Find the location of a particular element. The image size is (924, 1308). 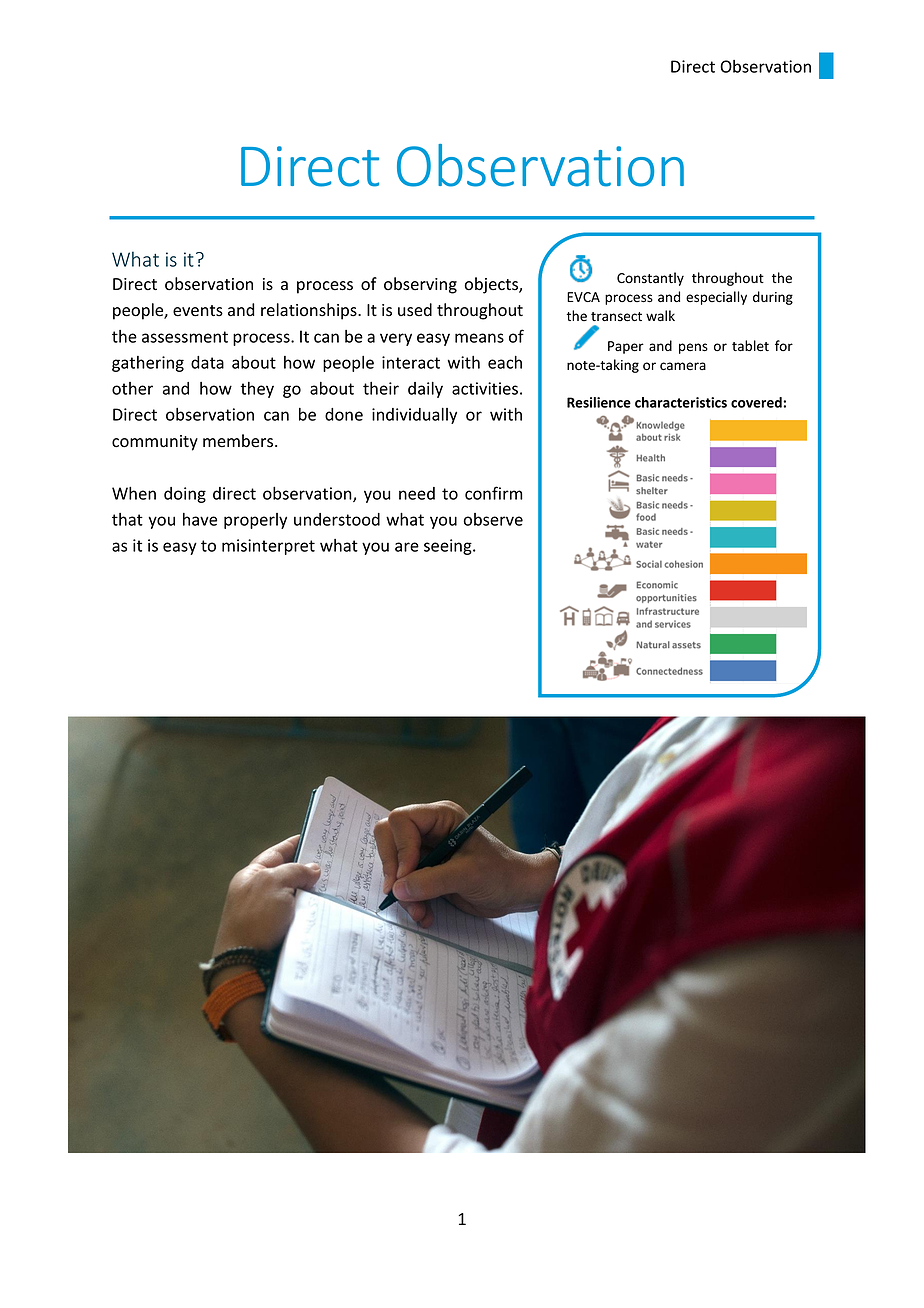

seeing is located at coordinates (449, 547).
